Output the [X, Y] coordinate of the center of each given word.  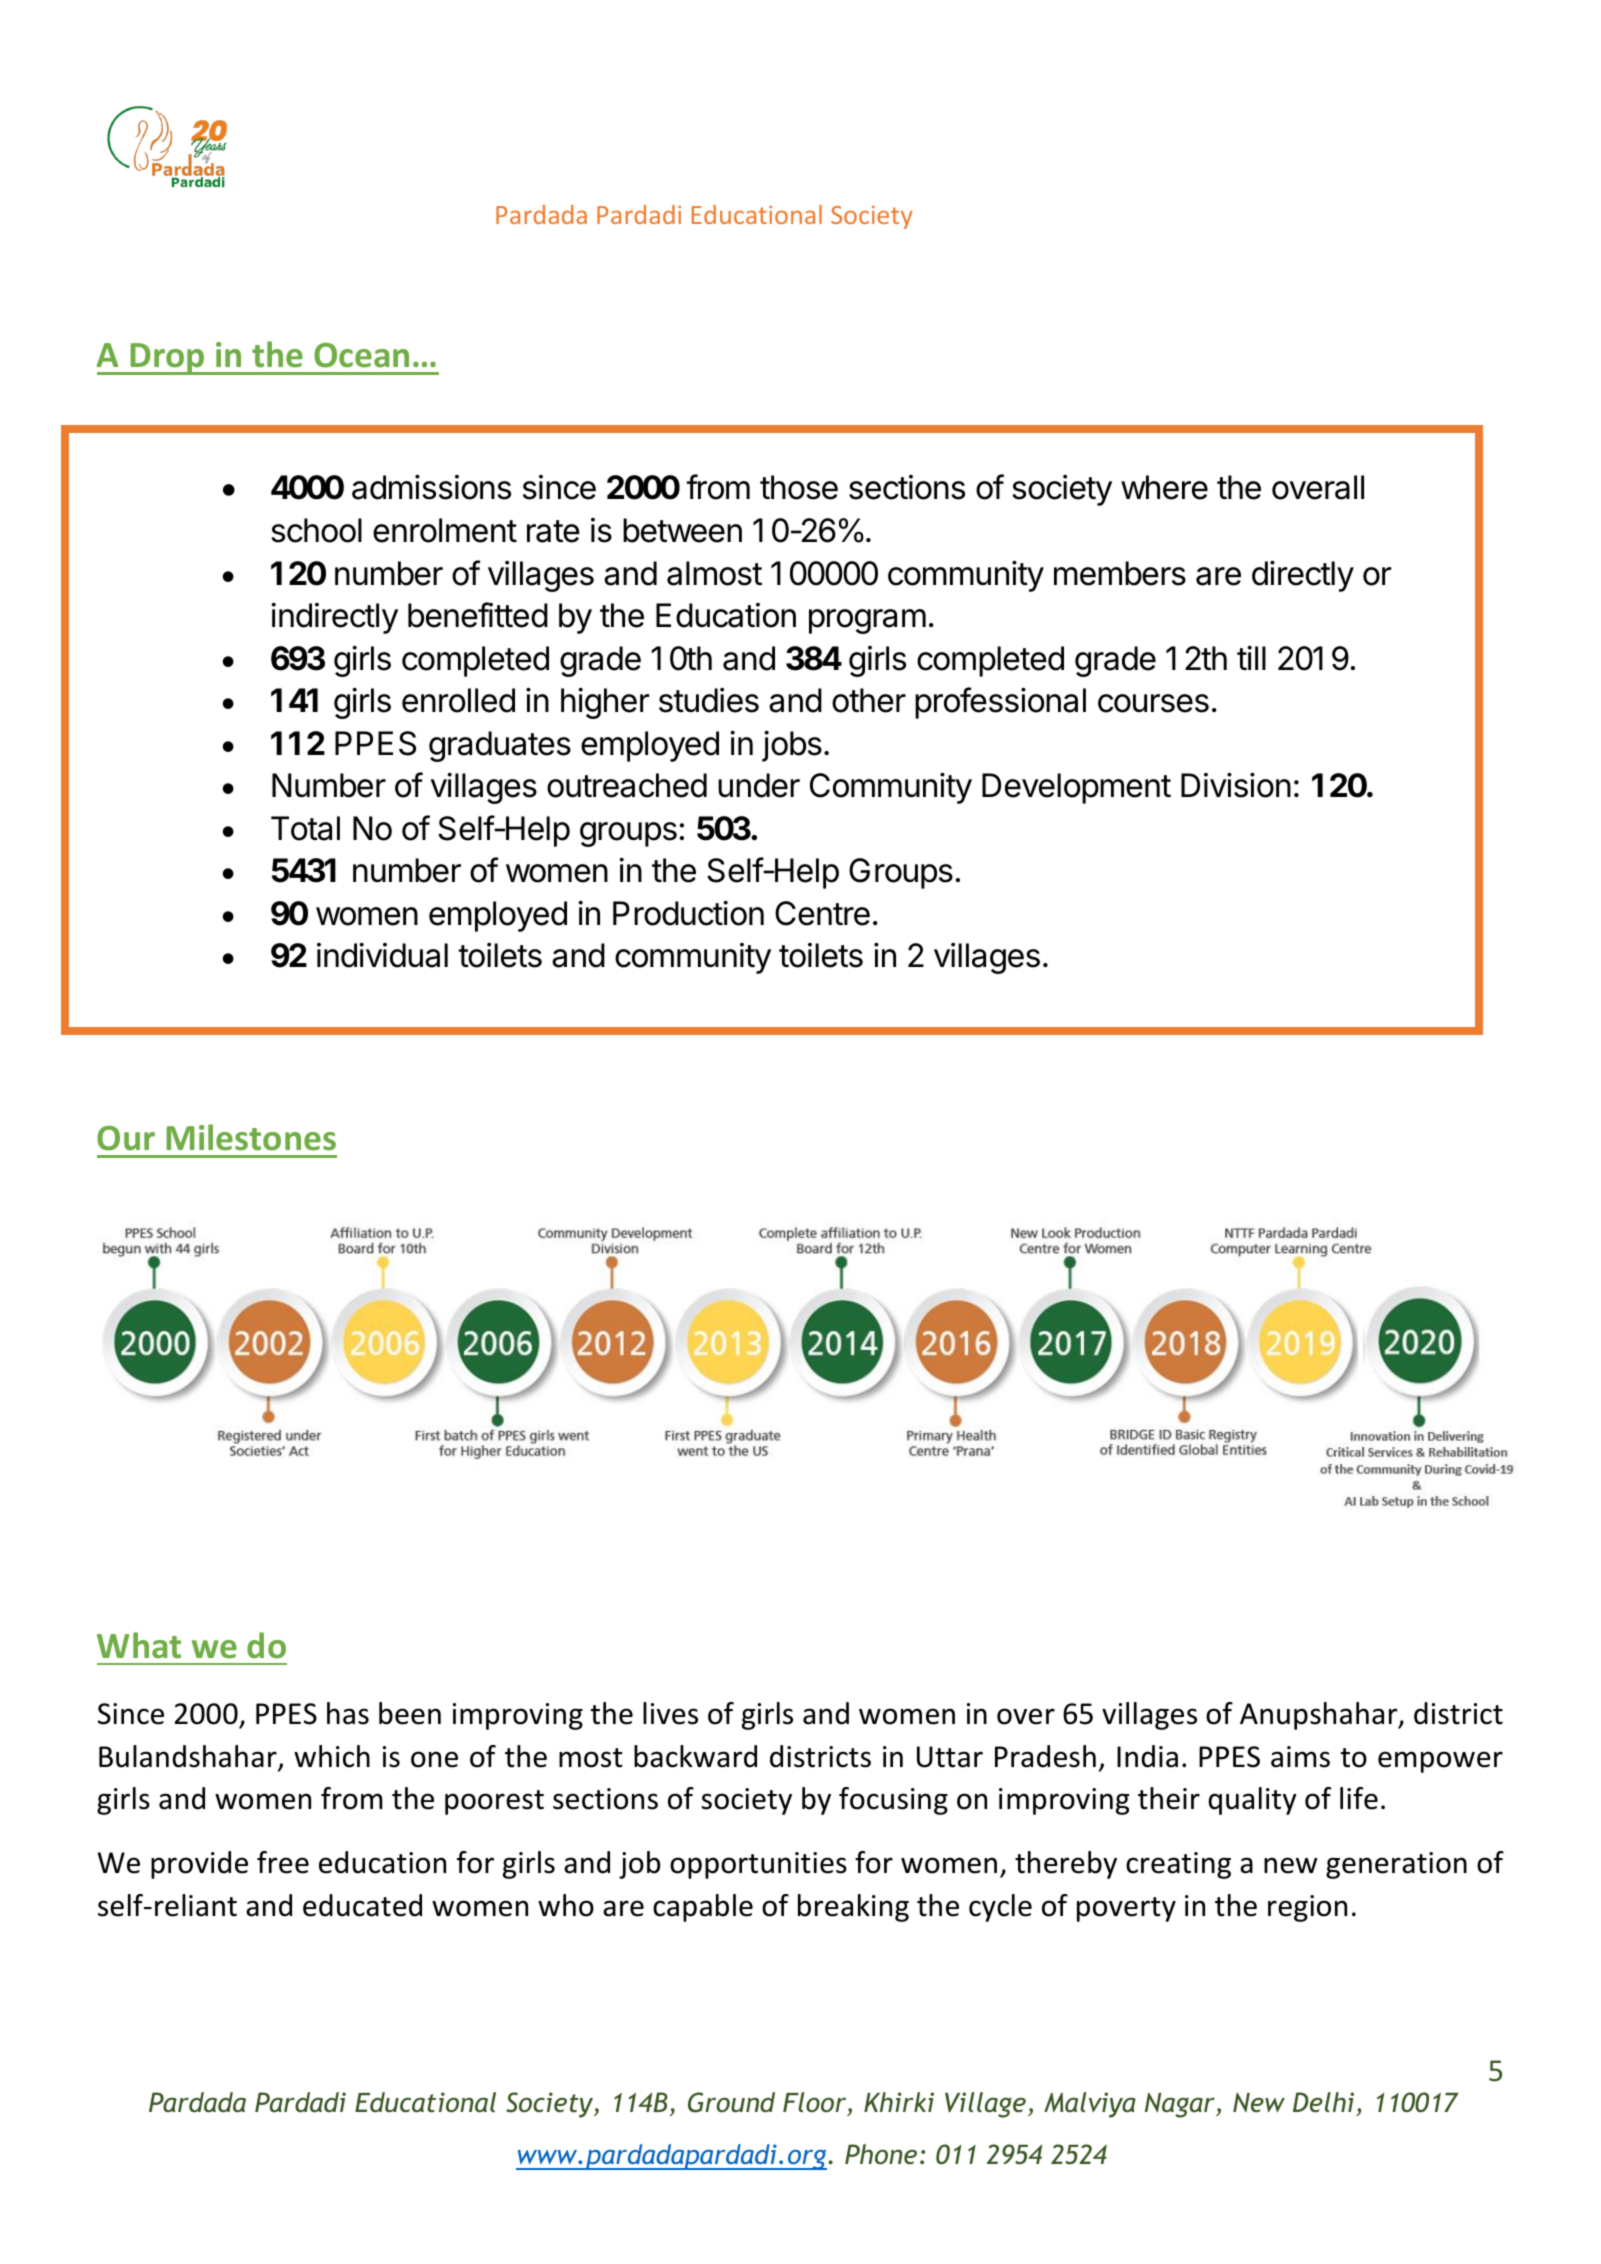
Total [305, 828]
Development [1076, 788]
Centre [822, 913]
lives [670, 1713]
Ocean [361, 355]
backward [695, 1756]
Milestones [251, 1137]
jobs [792, 746]
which [332, 1756]
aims [1300, 1757]
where [1164, 487]
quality [1252, 1801]
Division [1236, 785]
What [139, 1645]
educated [362, 1905]
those [799, 487]
